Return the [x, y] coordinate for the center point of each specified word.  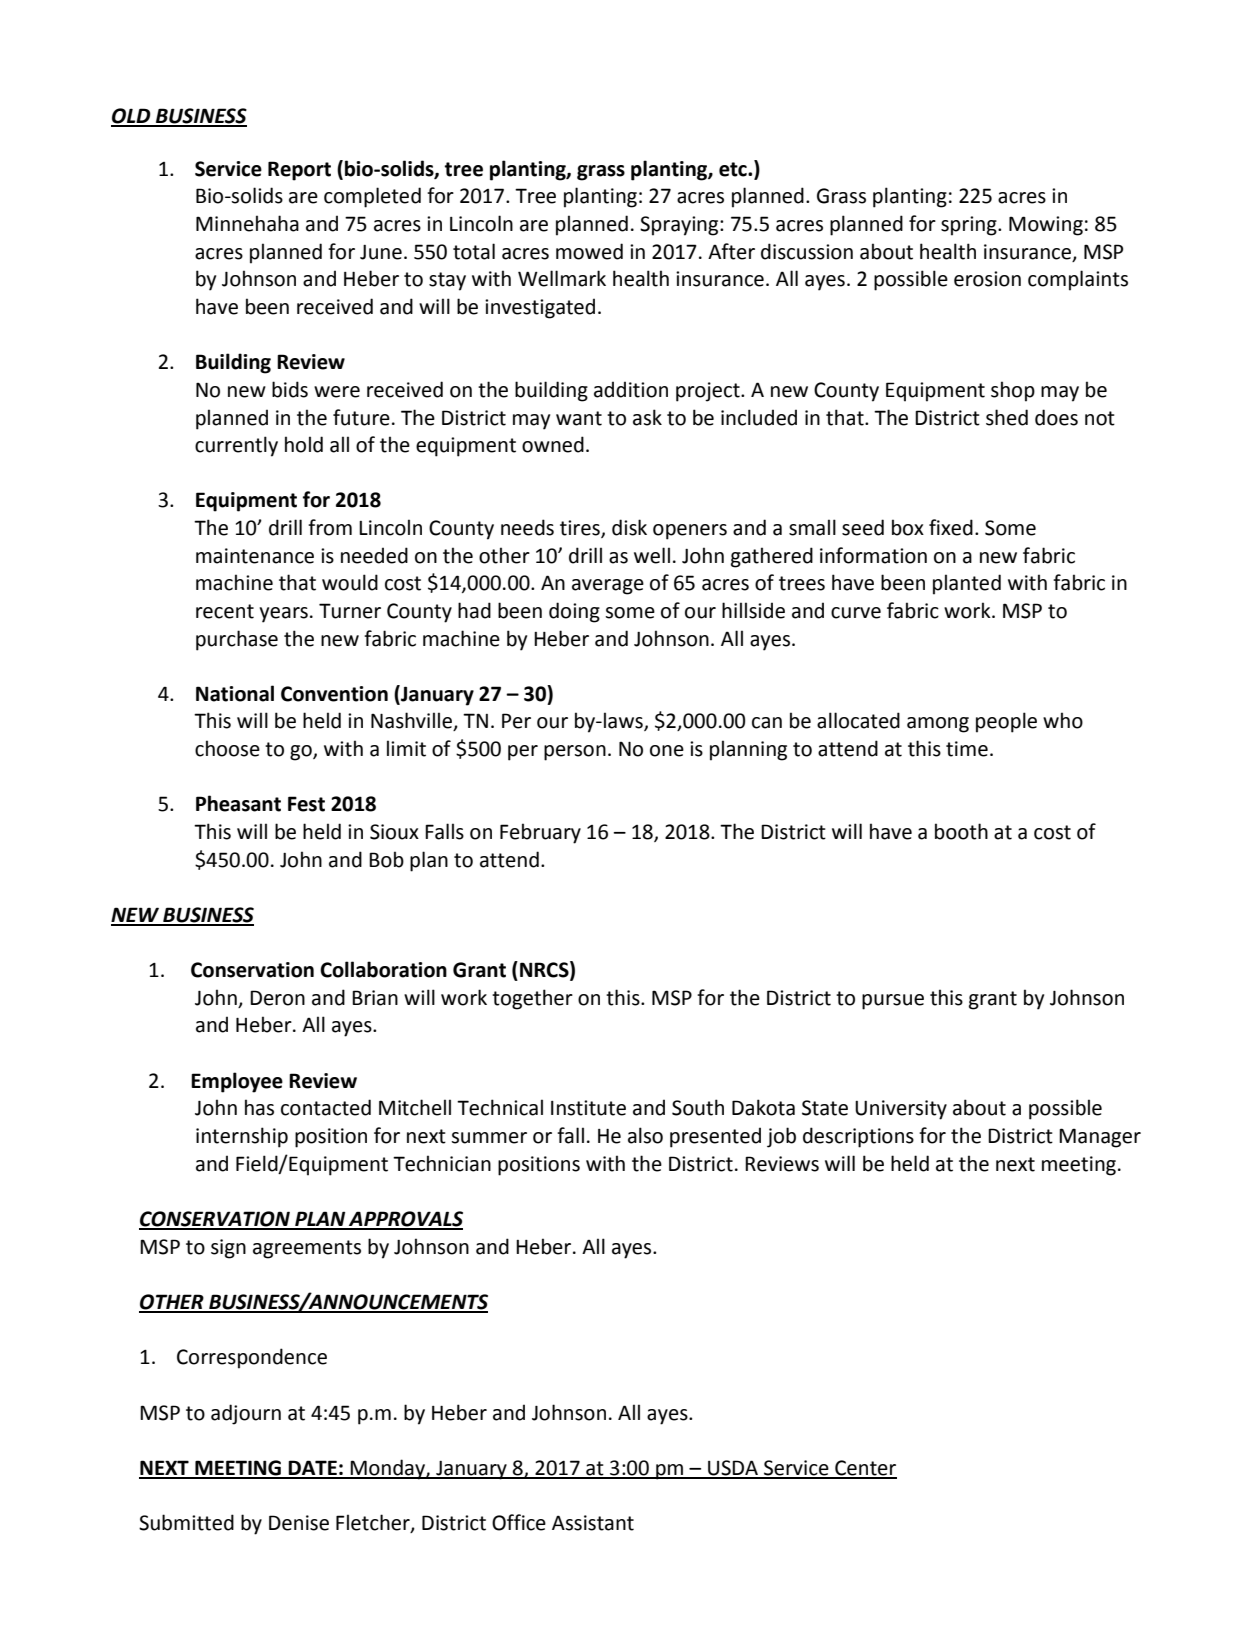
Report [299, 171]
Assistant [593, 1523]
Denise [299, 1523]
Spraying [680, 226]
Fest [306, 804]
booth [961, 831]
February [540, 833]
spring [970, 226]
